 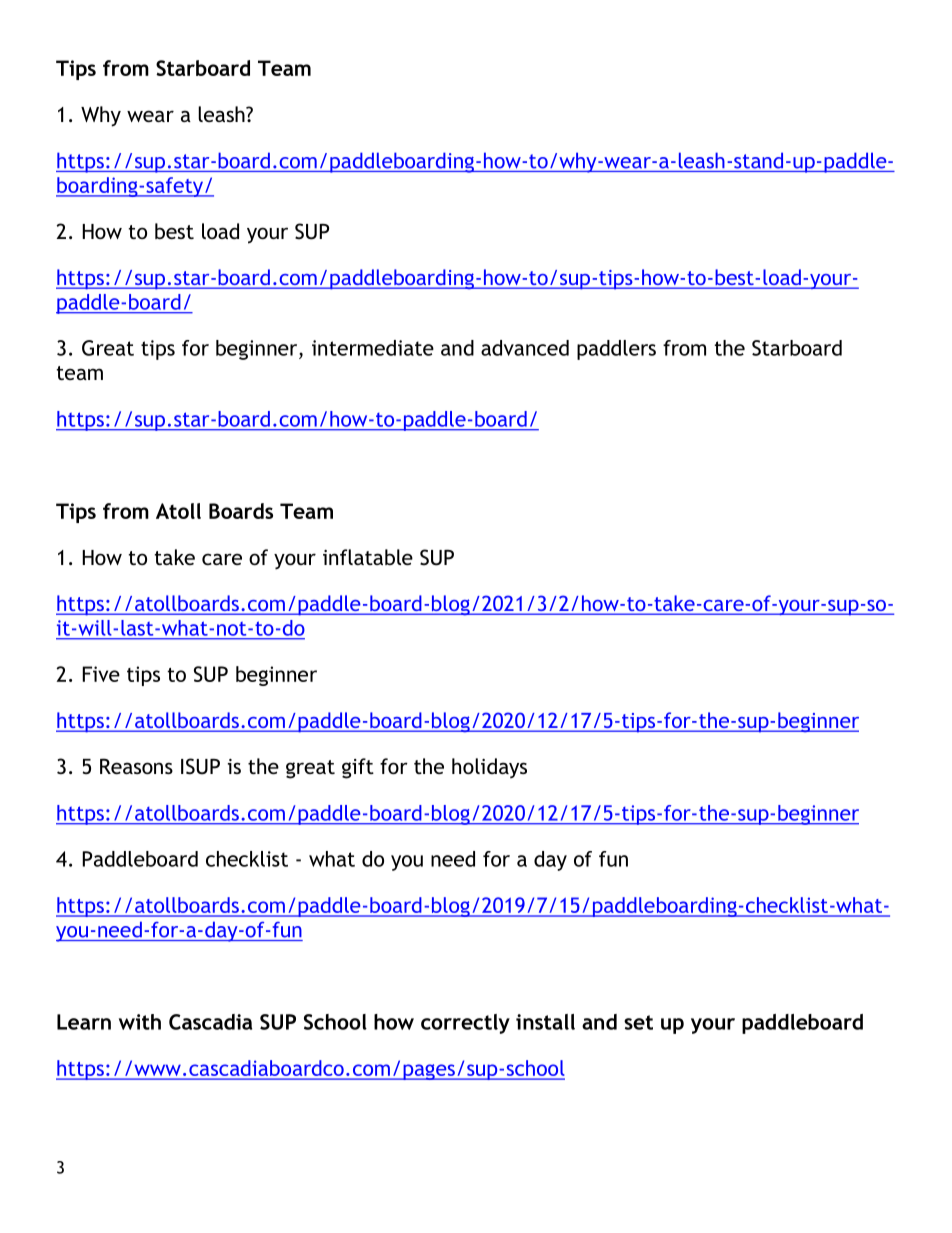 I want to click on Reasons, so click(x=136, y=766).
